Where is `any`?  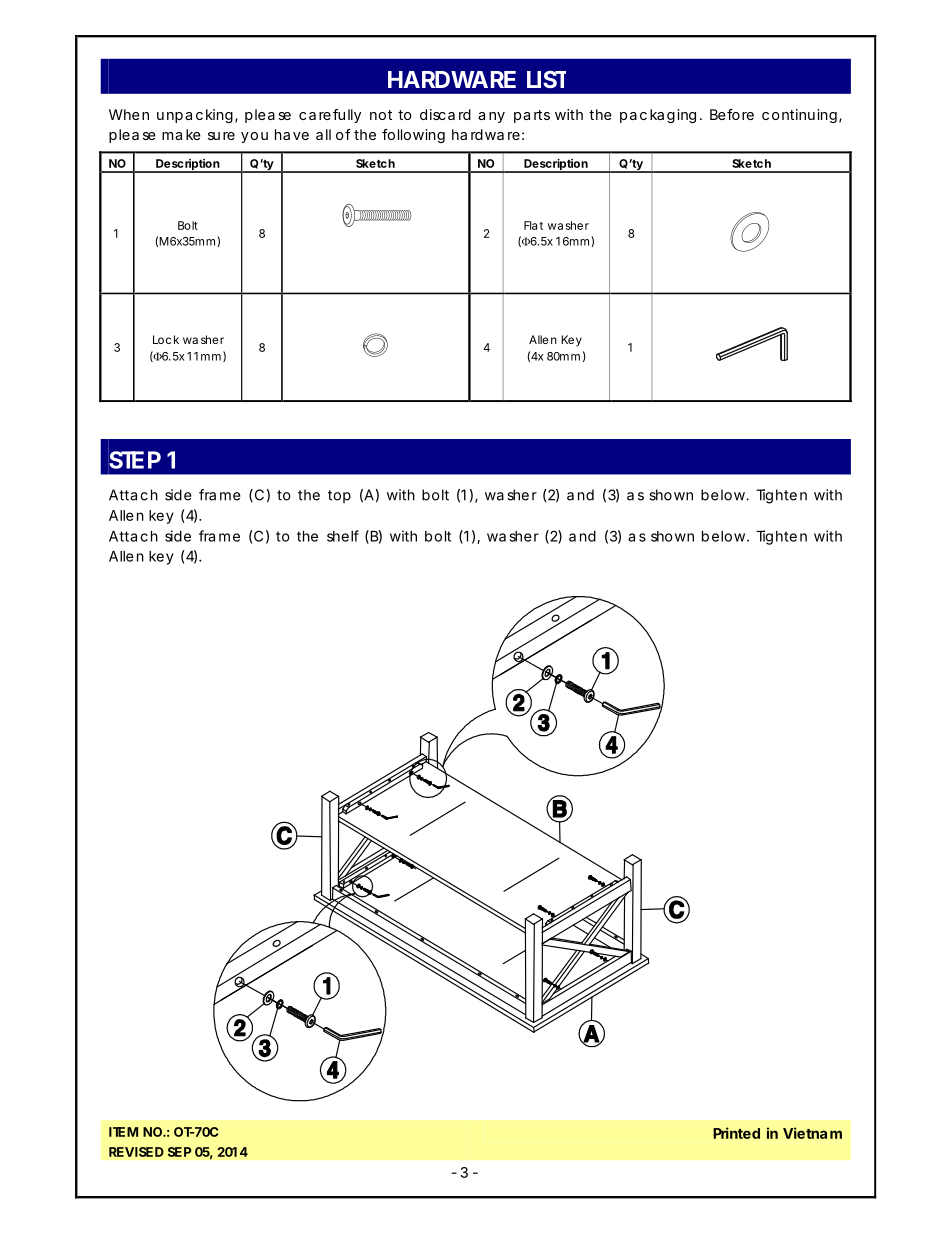 any is located at coordinates (491, 117).
